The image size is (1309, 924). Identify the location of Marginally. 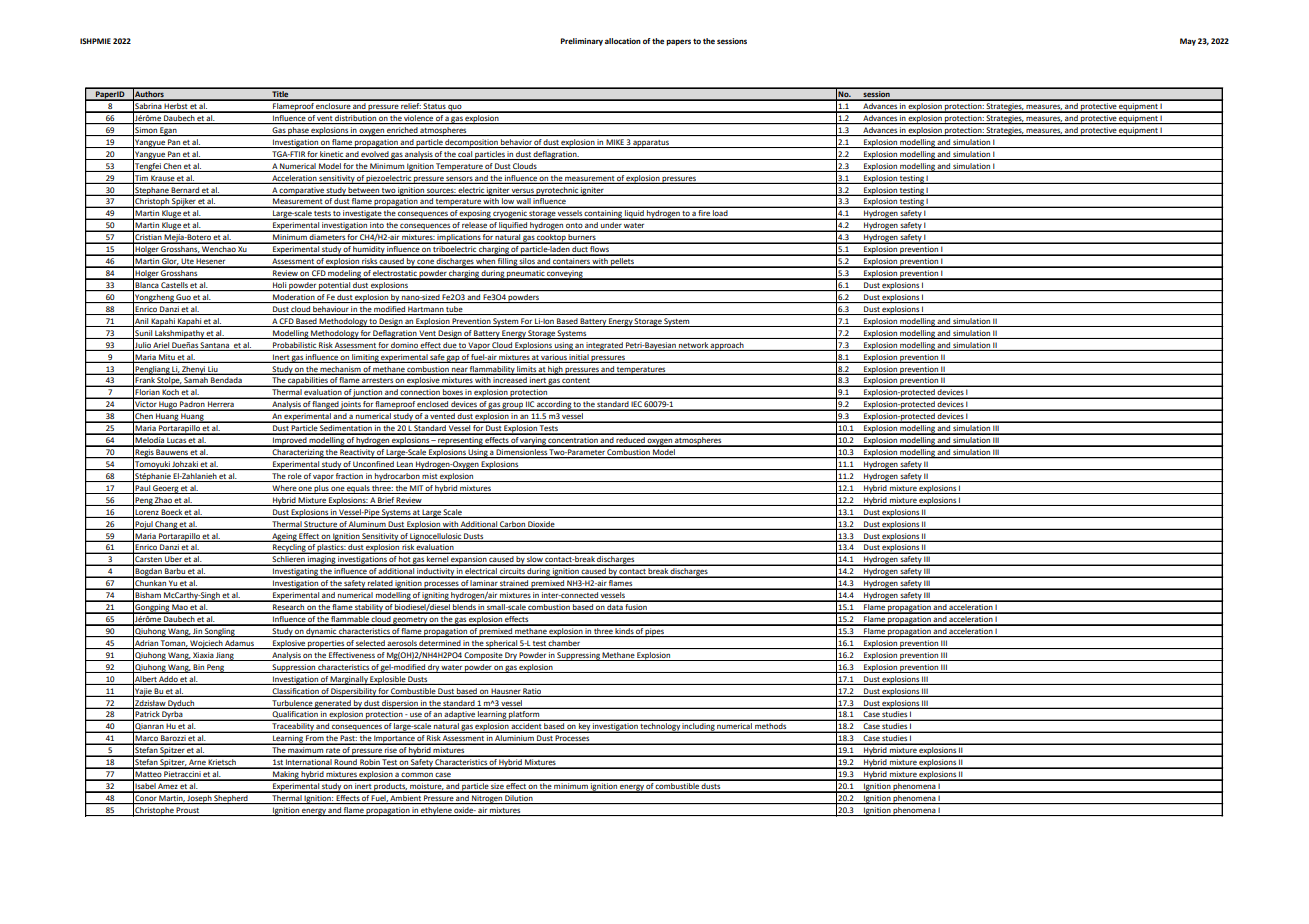
(349, 680).
